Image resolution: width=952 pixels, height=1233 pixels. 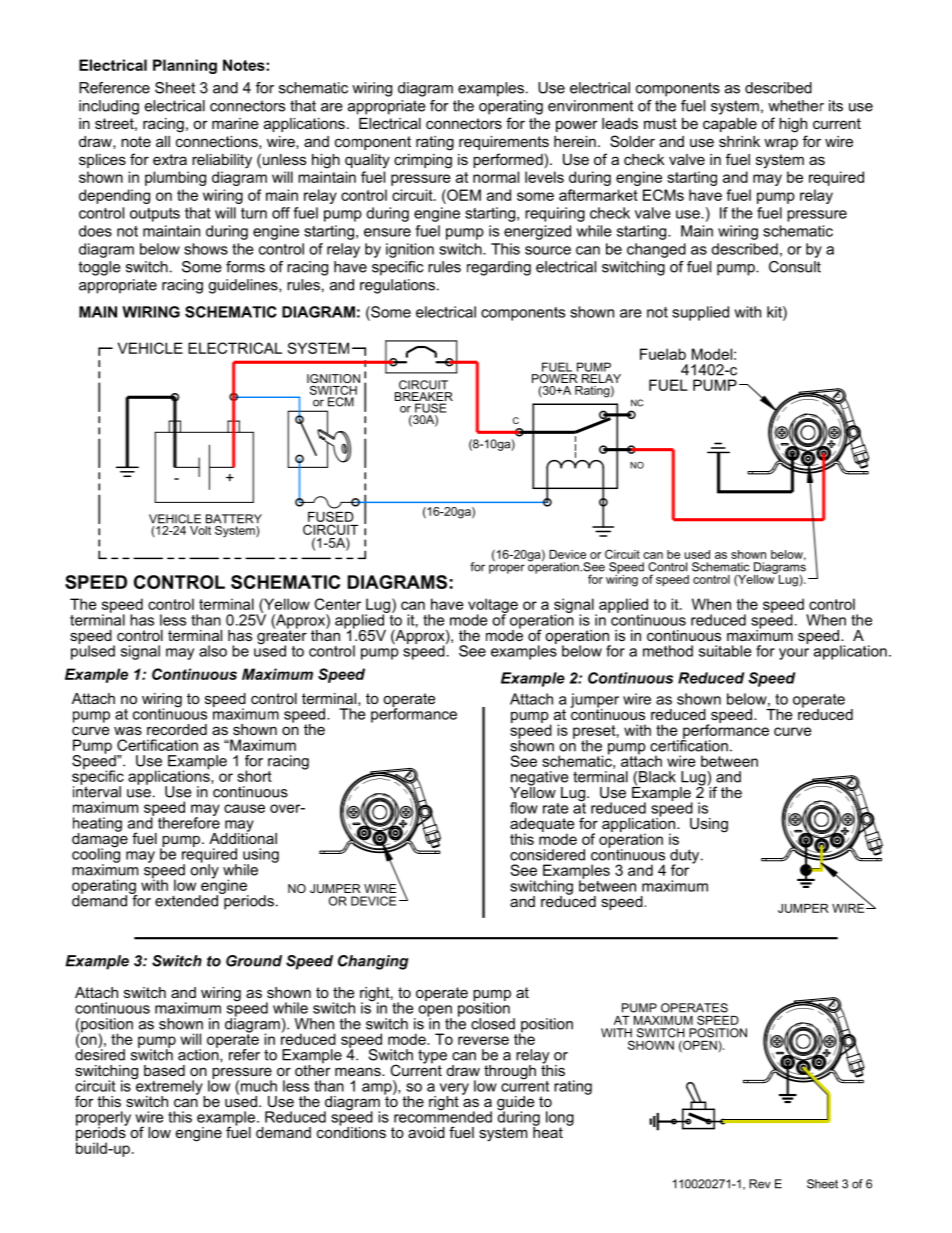 What do you see at coordinates (234, 519) in the screenshot?
I see `BATTERY` at bounding box center [234, 519].
